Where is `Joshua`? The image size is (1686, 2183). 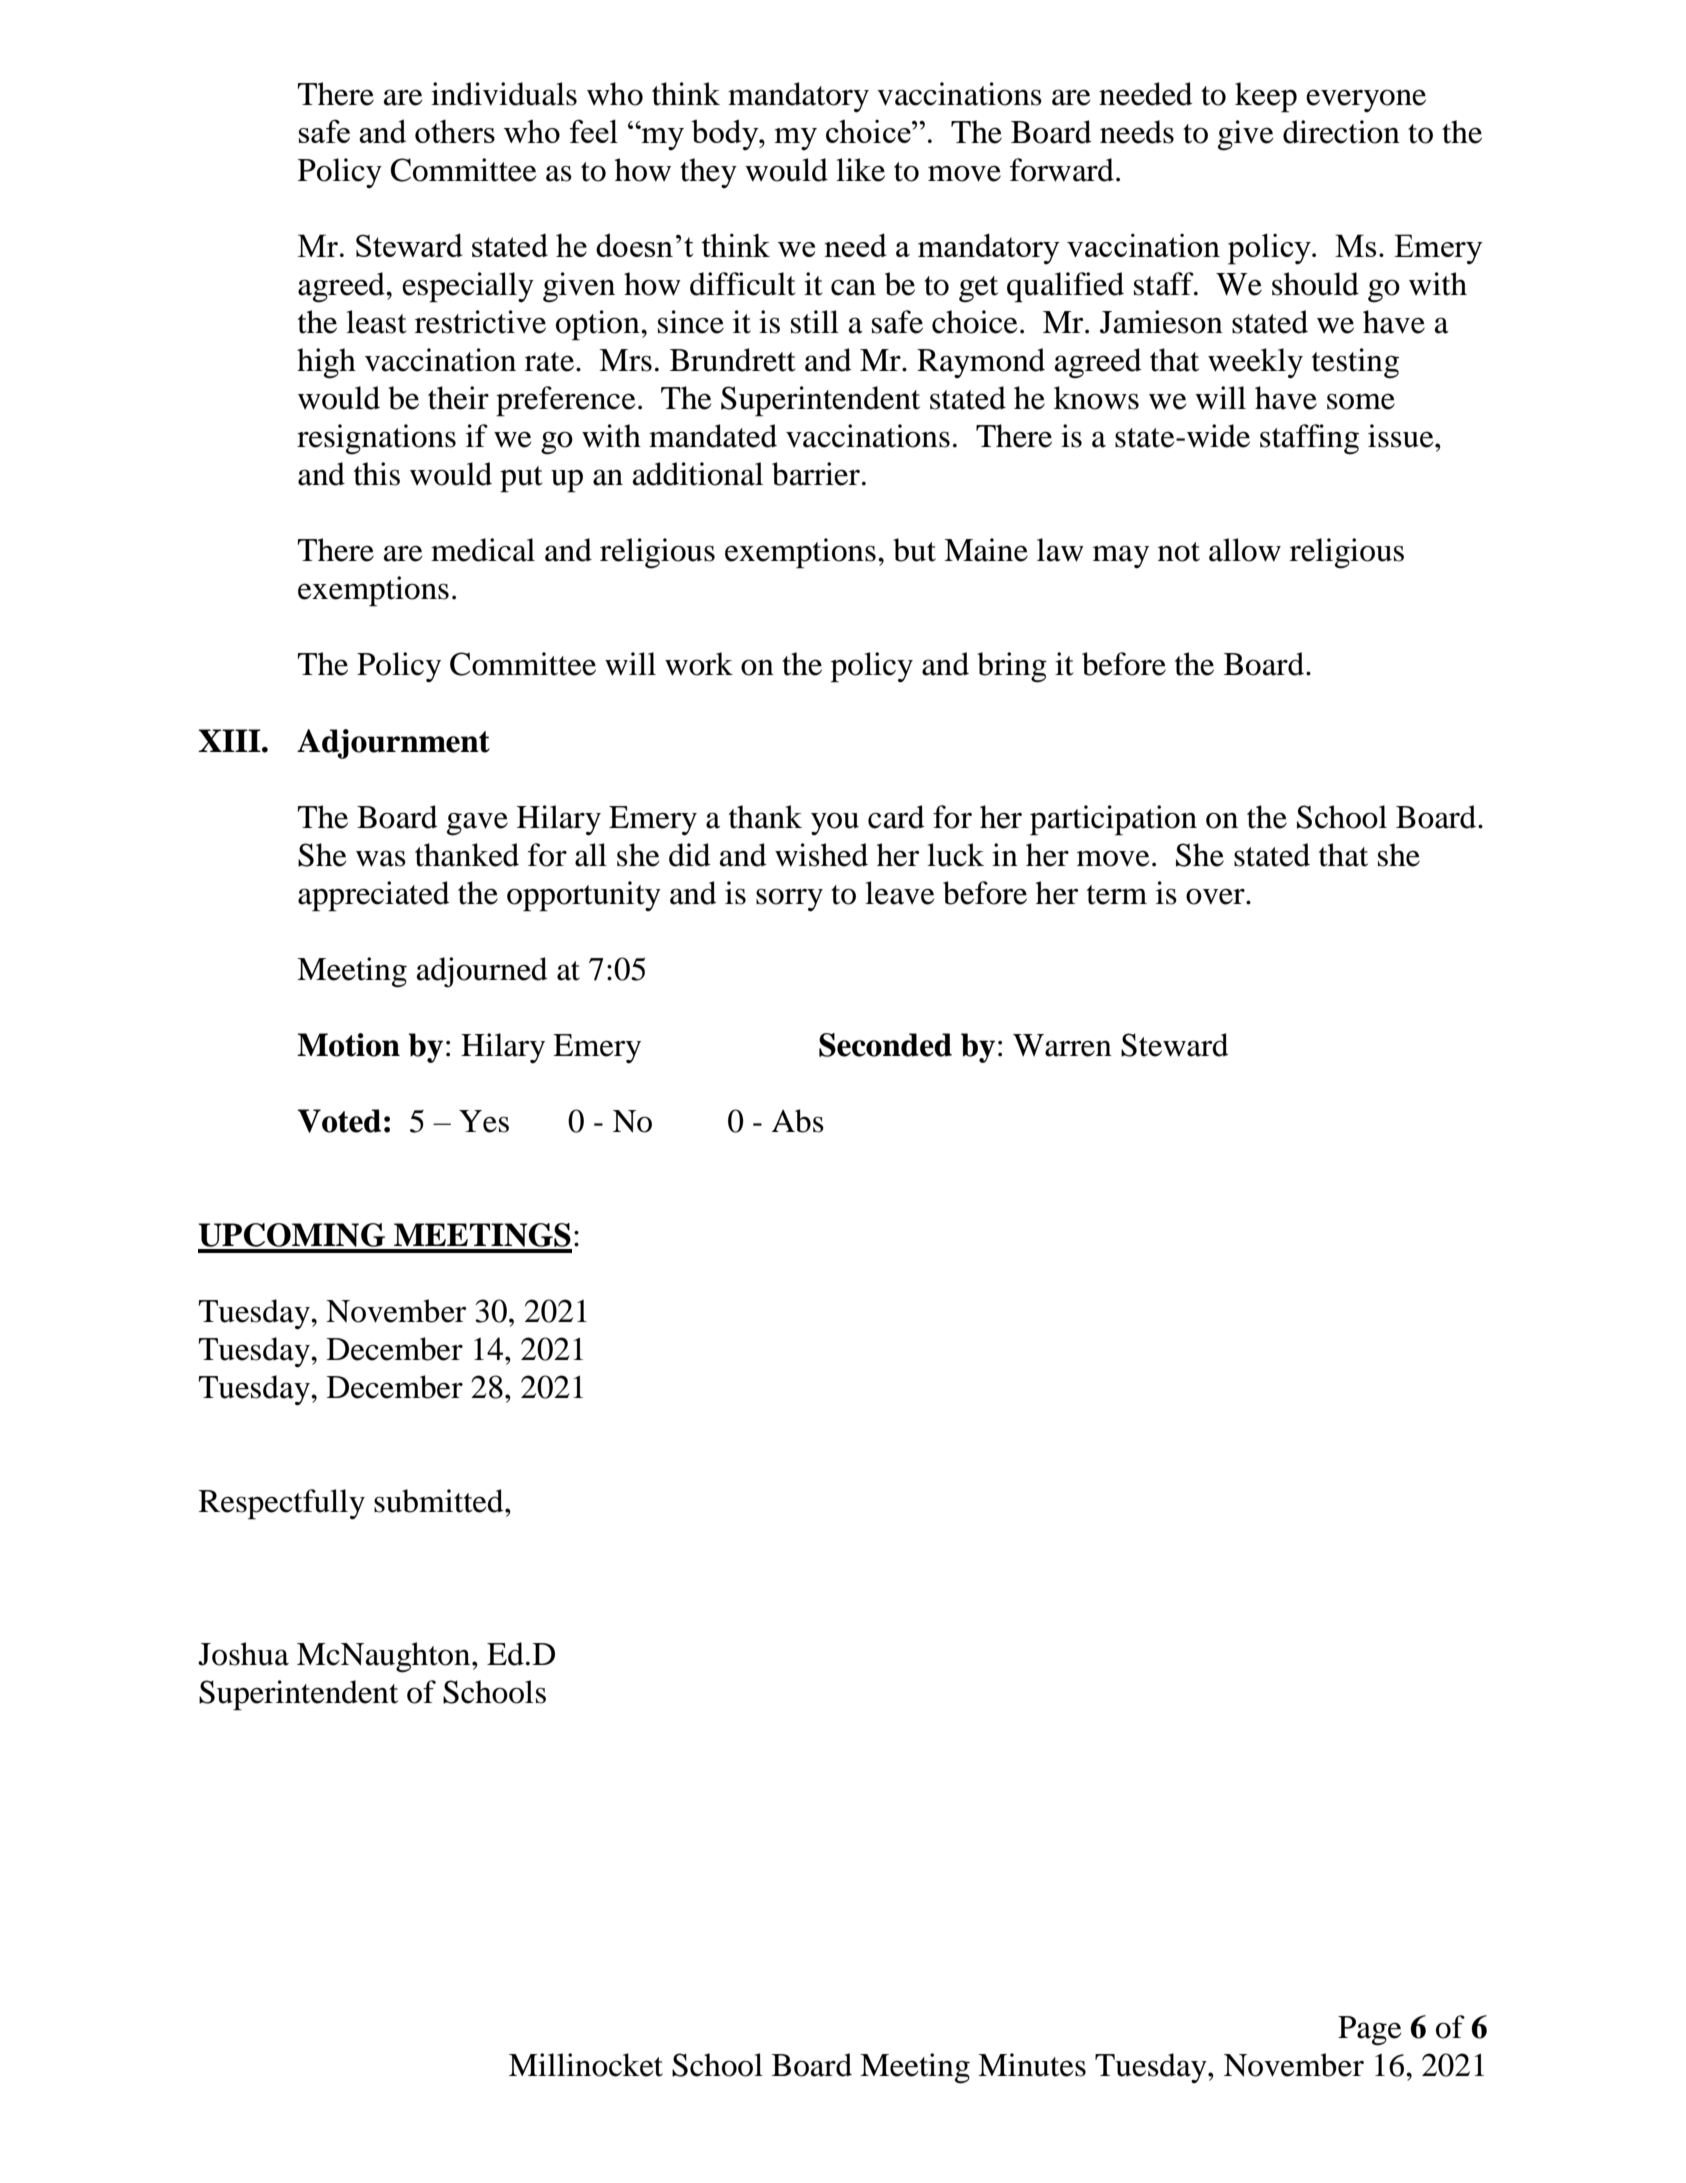 Joshua is located at coordinates (243, 1654).
